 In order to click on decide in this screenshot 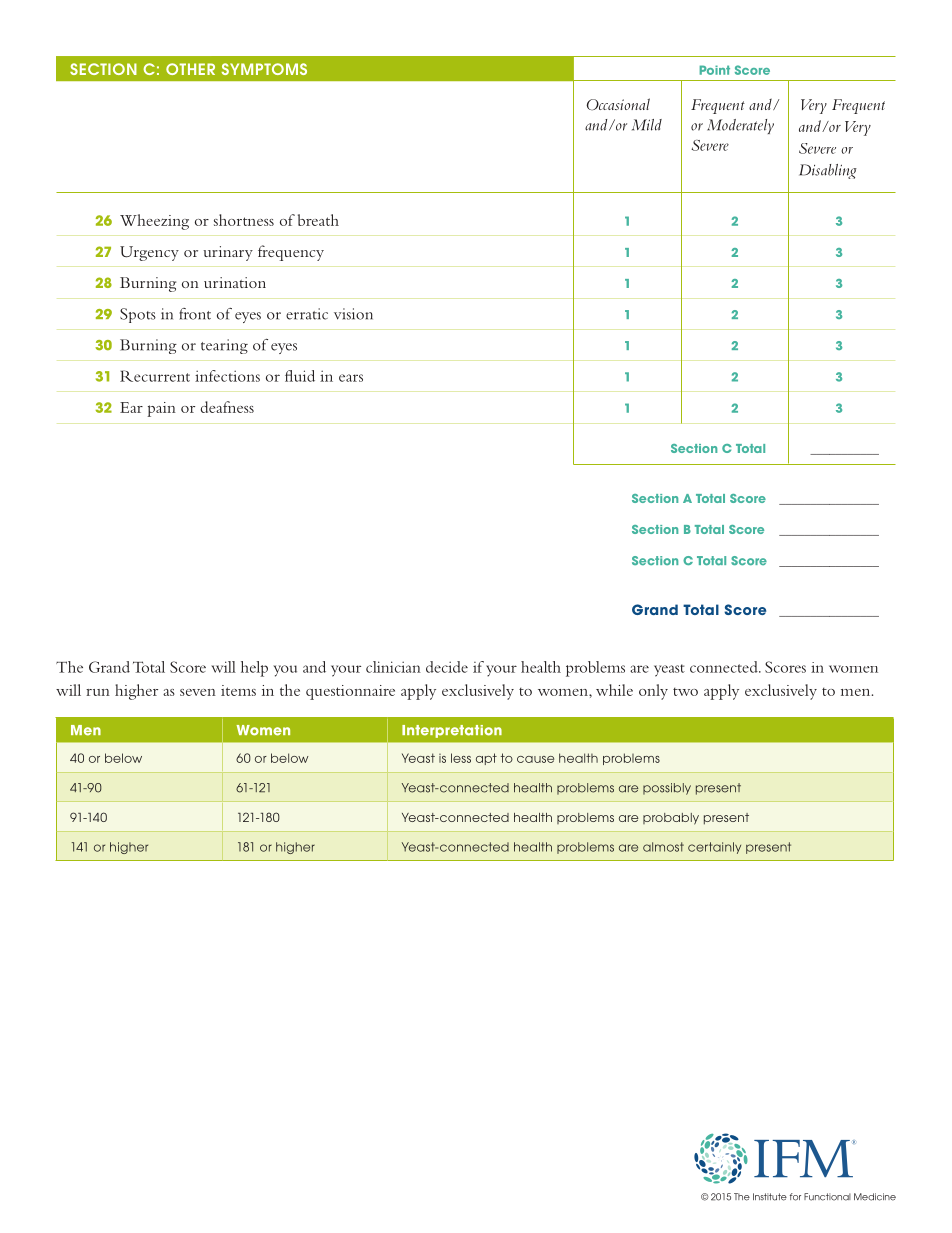, I will do `click(447, 667)`.
